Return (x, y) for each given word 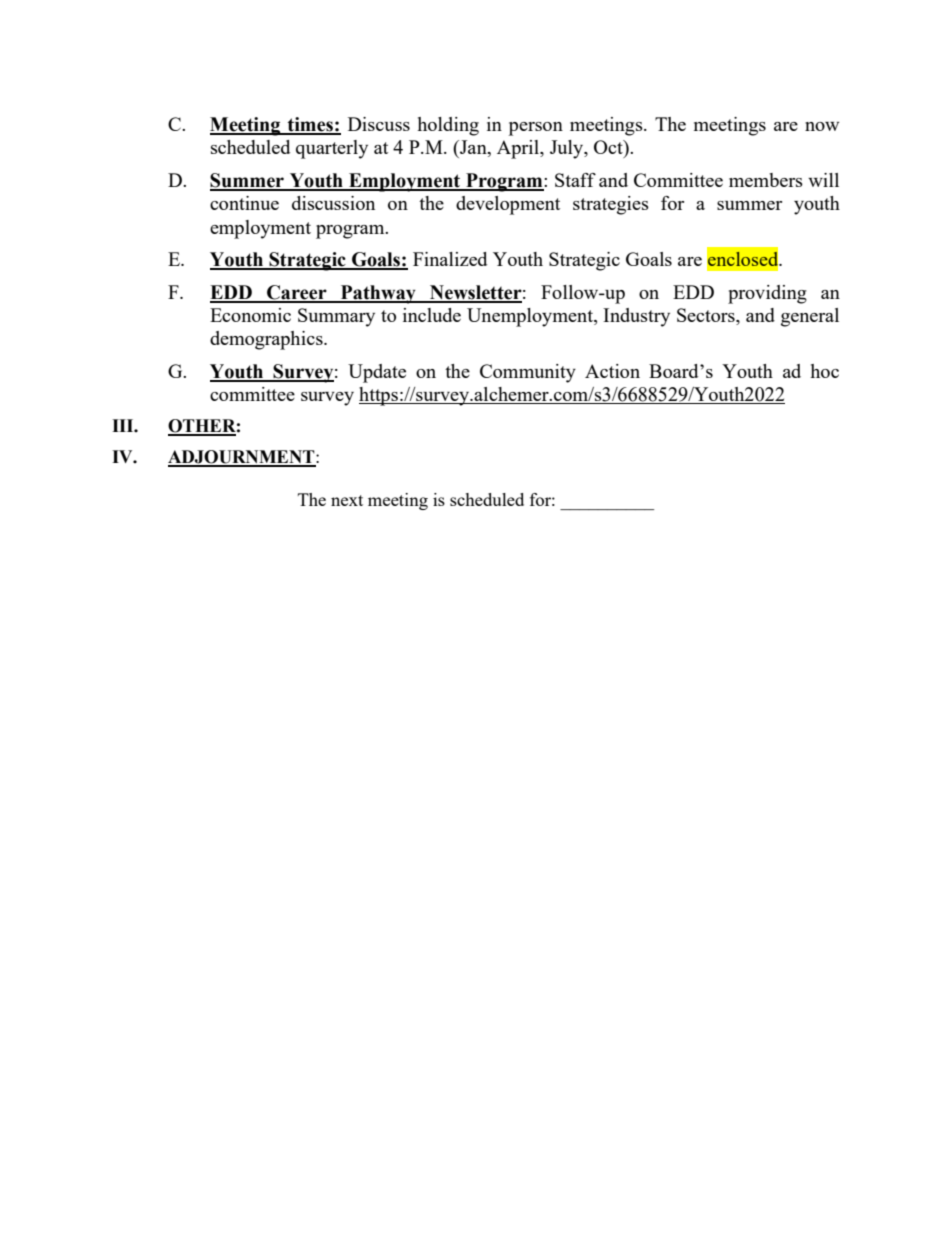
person (536, 129)
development (508, 205)
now (822, 126)
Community (528, 373)
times (310, 125)
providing (767, 294)
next (347, 500)
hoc (824, 371)
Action (612, 371)
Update (377, 373)
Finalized (450, 259)
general (810, 317)
